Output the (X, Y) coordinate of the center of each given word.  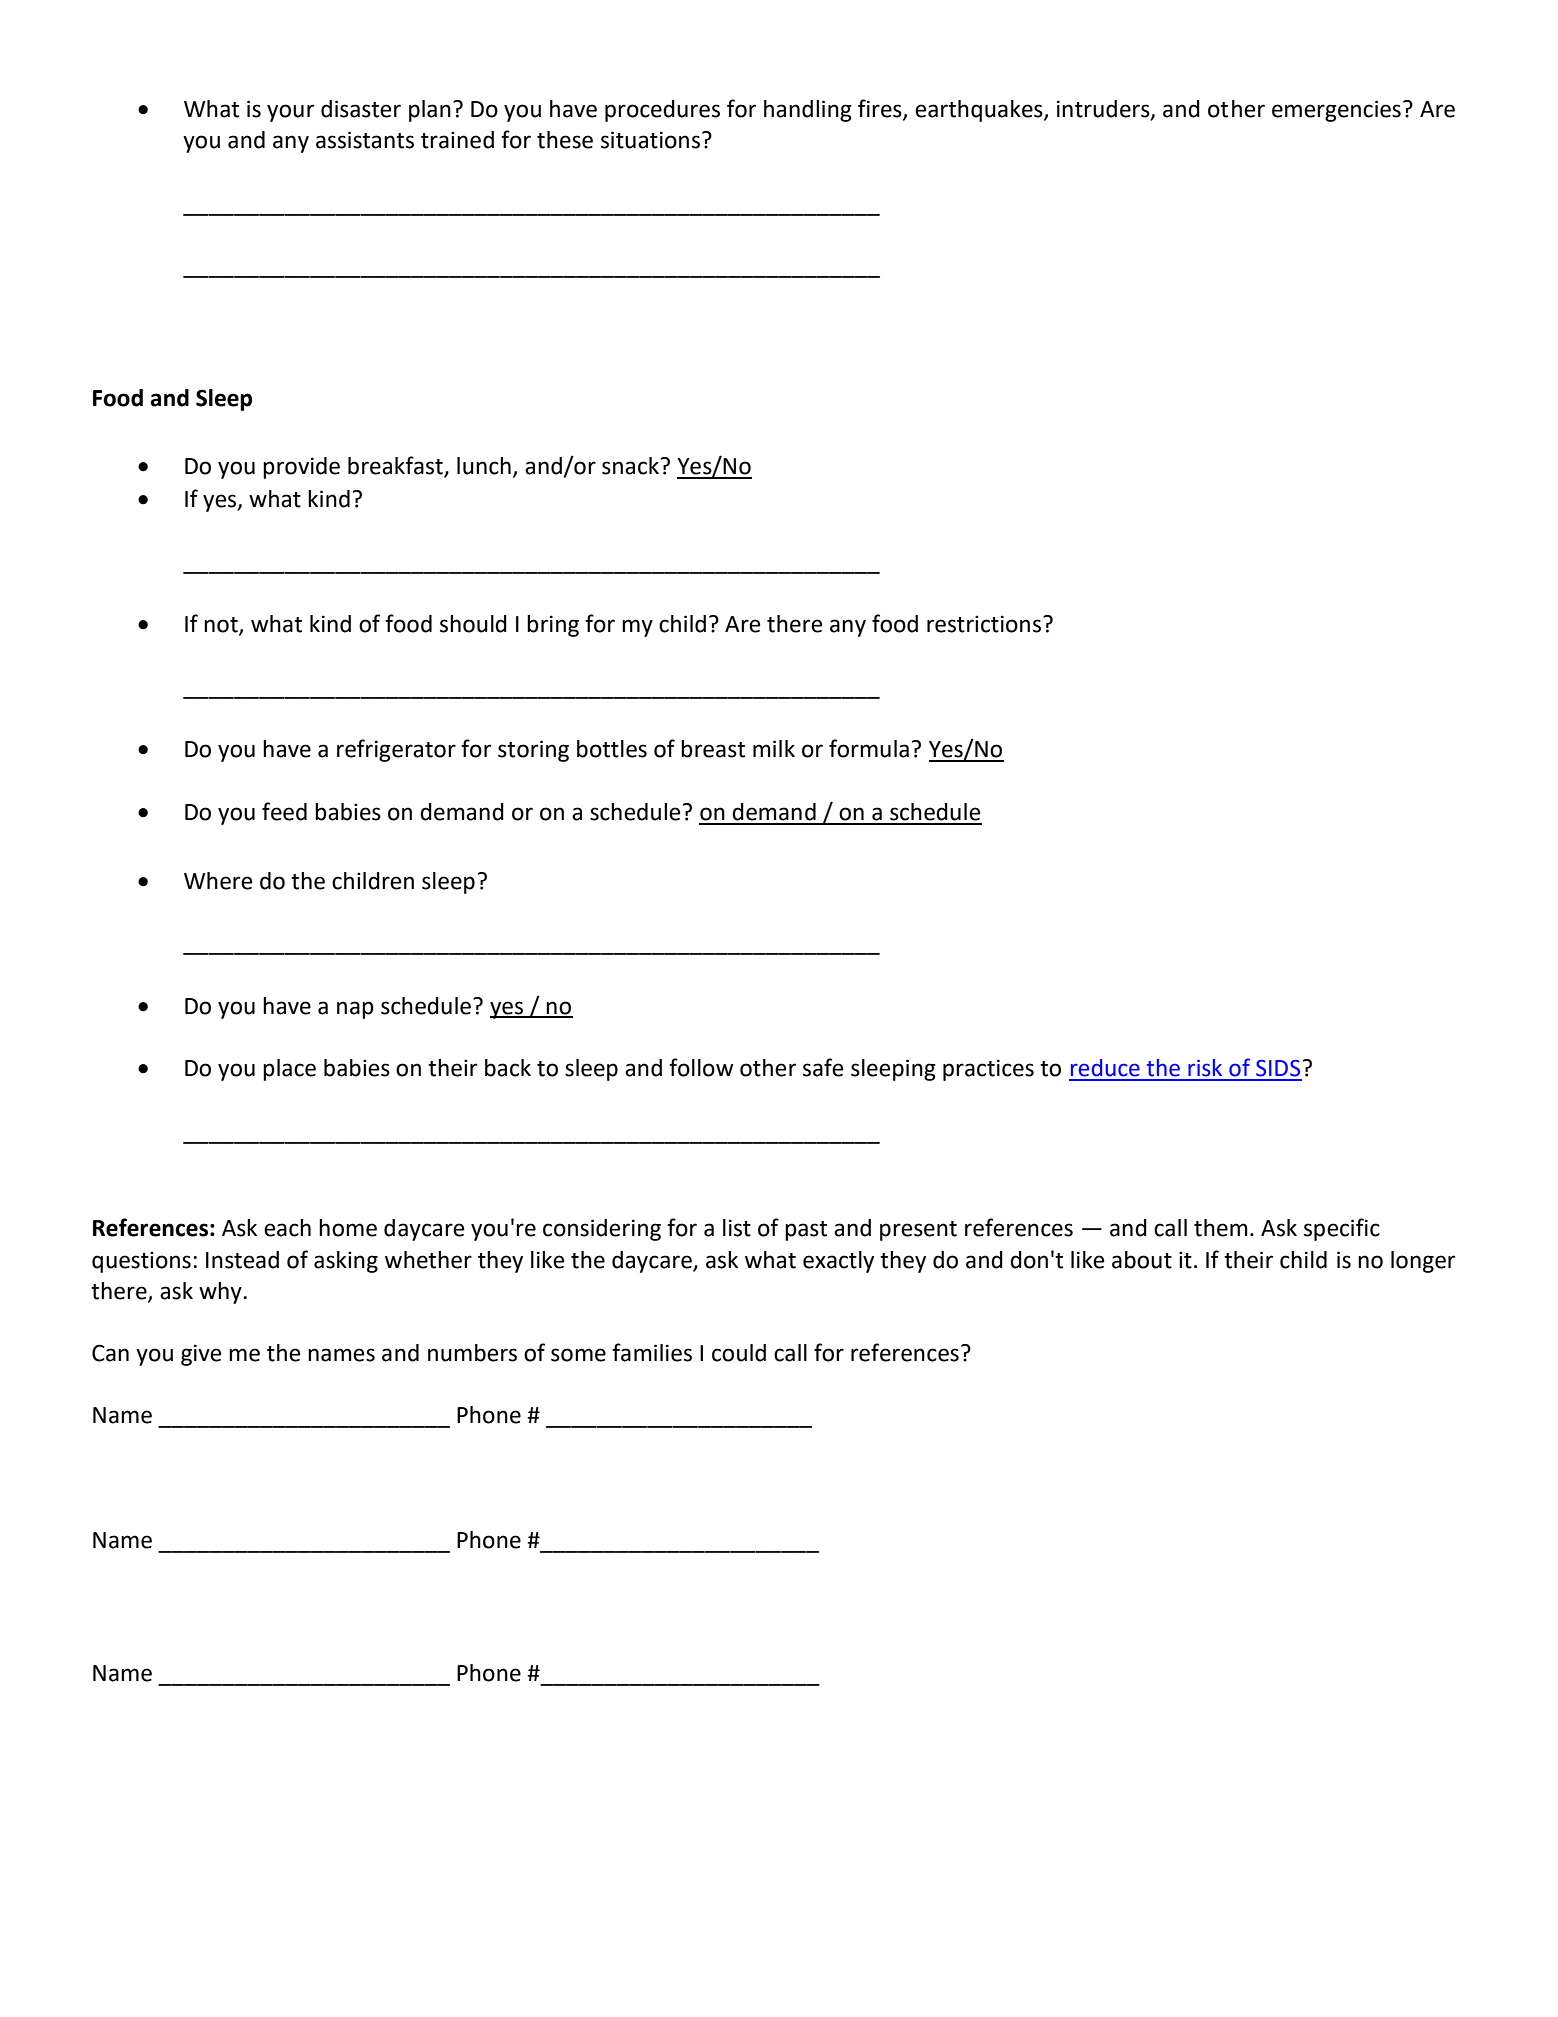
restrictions (984, 624)
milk (774, 748)
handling (808, 111)
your (290, 113)
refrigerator (396, 750)
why (221, 1293)
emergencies (1336, 111)
